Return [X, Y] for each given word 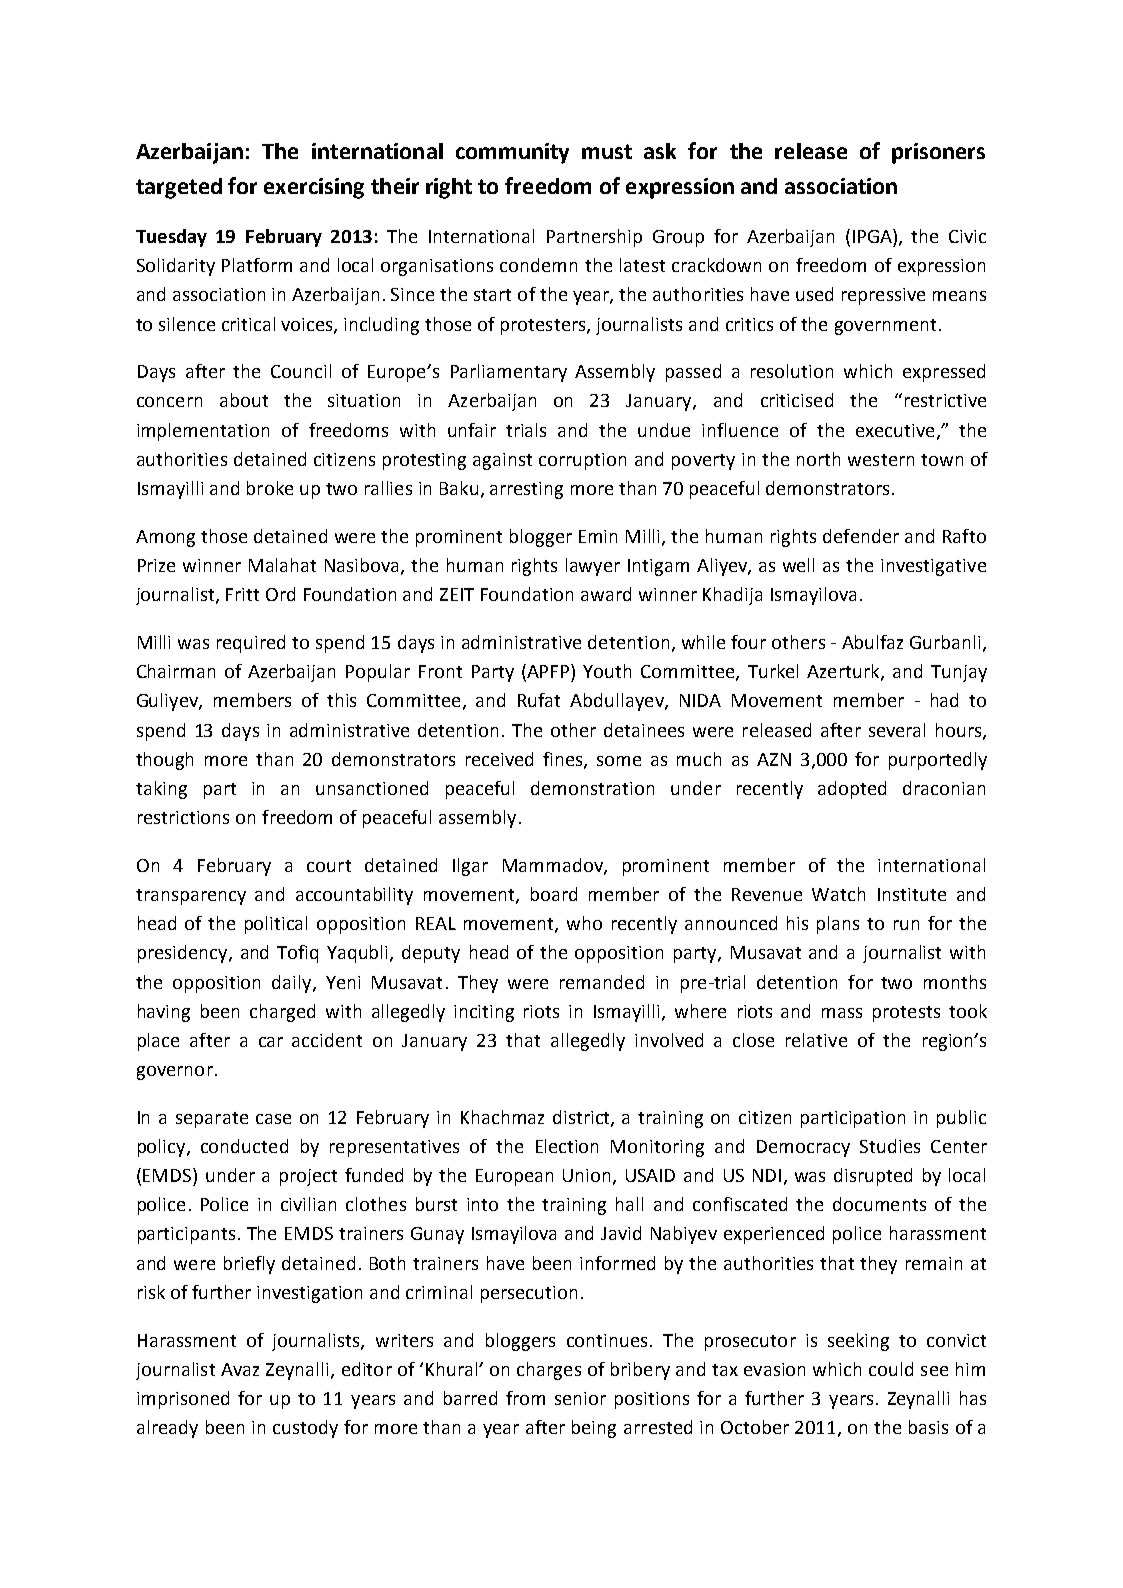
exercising [314, 188]
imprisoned [183, 1400]
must [607, 151]
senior [580, 1398]
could [891, 1369]
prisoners [938, 153]
